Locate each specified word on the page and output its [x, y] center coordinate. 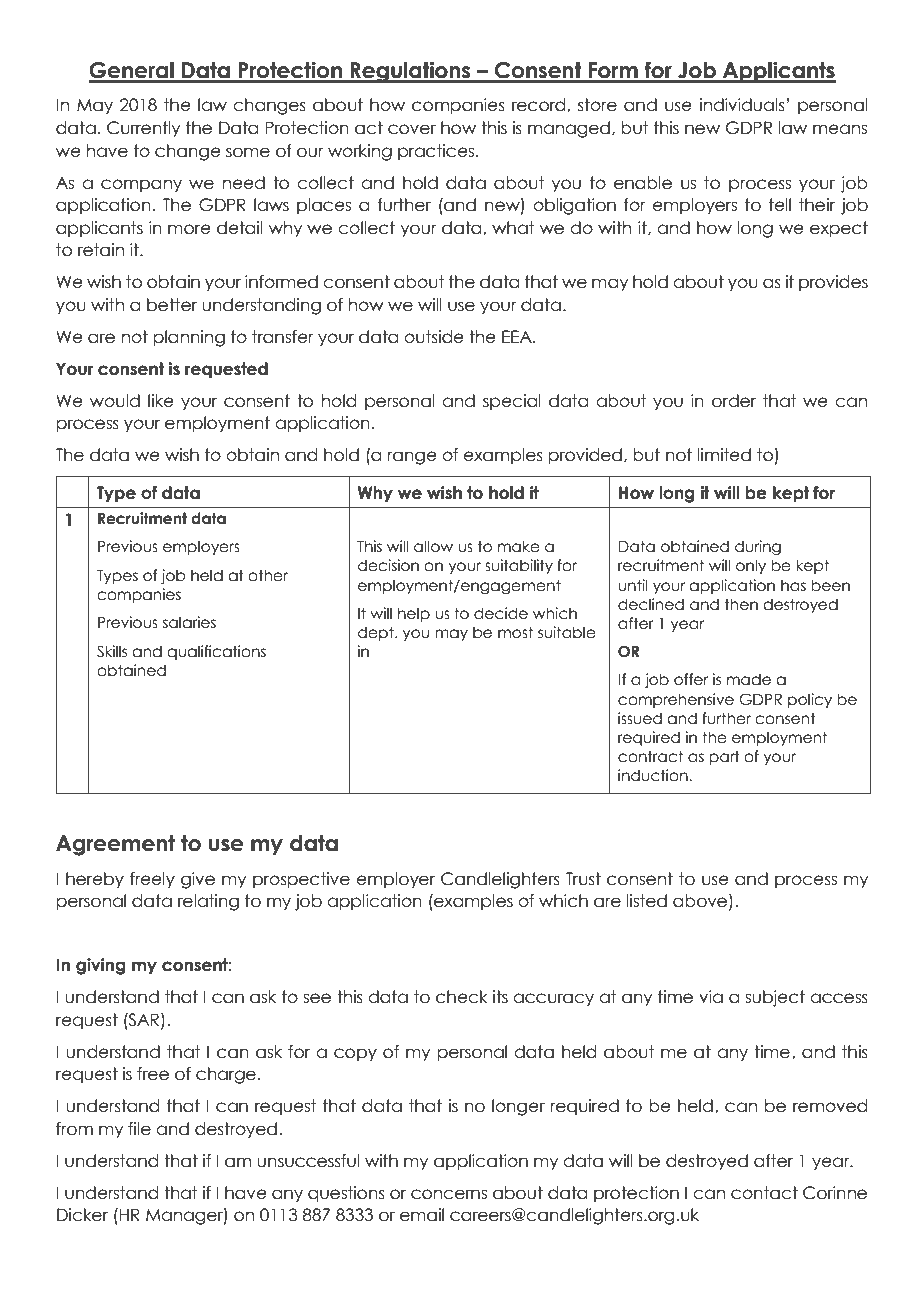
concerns [449, 1194]
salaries [189, 622]
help [414, 614]
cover [412, 129]
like [161, 401]
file [139, 1129]
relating [208, 902]
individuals [742, 105]
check [462, 997]
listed [647, 901]
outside [434, 337]
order [734, 401]
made [749, 679]
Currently [143, 129]
